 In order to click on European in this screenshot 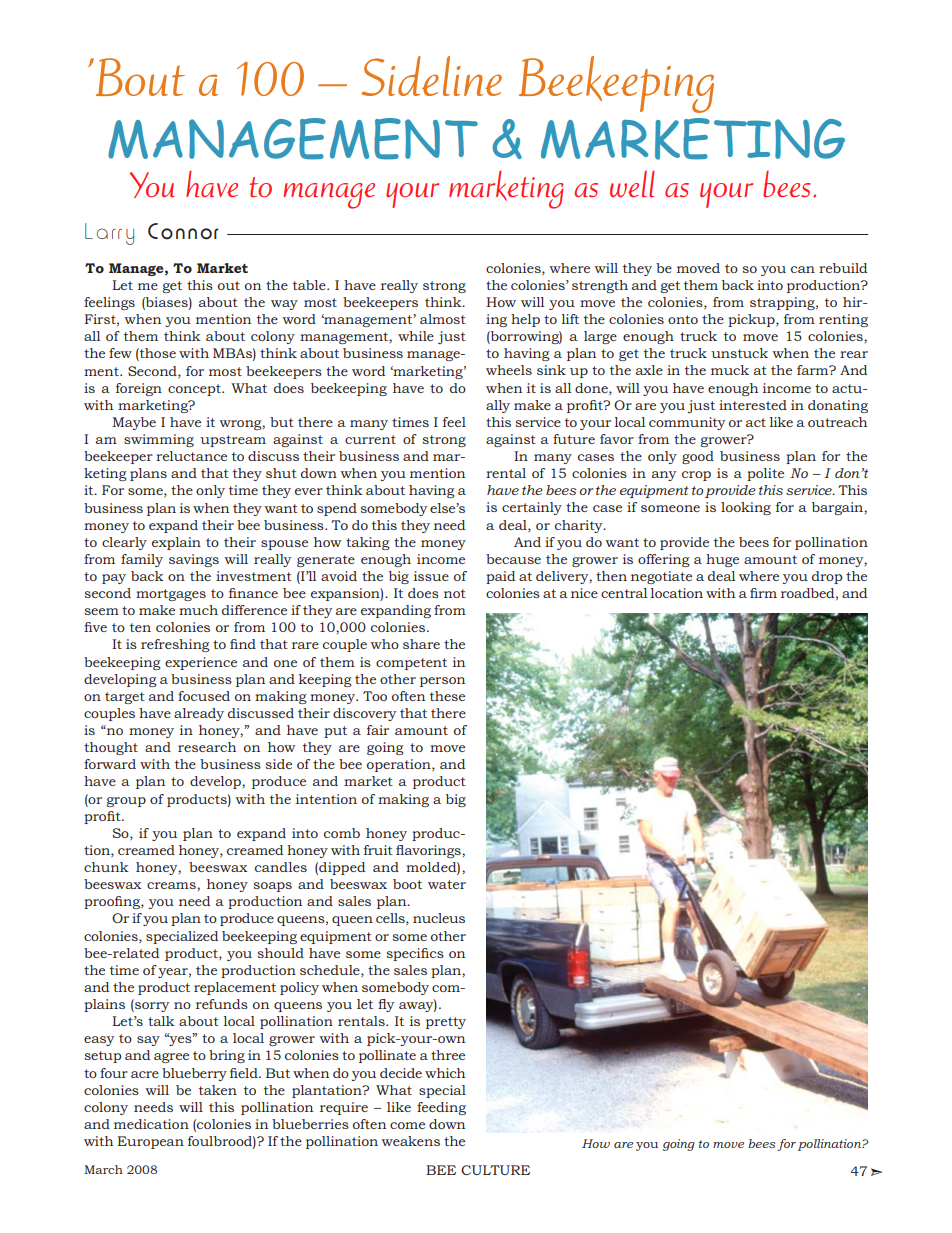, I will do `click(150, 1142)`.
